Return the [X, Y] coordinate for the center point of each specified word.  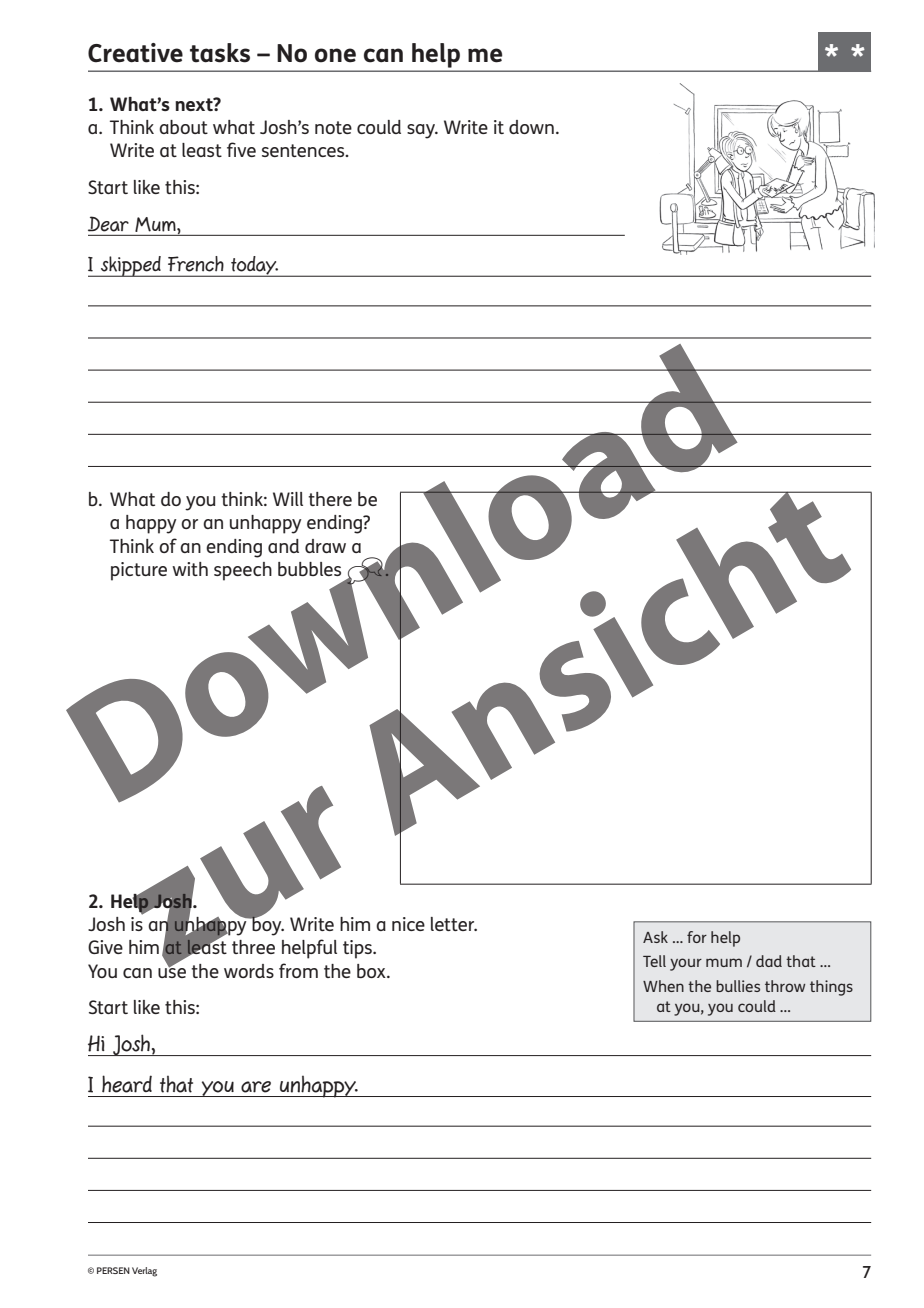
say [422, 131]
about [183, 127]
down [531, 127]
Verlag [144, 1272]
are [256, 1087]
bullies [738, 986]
